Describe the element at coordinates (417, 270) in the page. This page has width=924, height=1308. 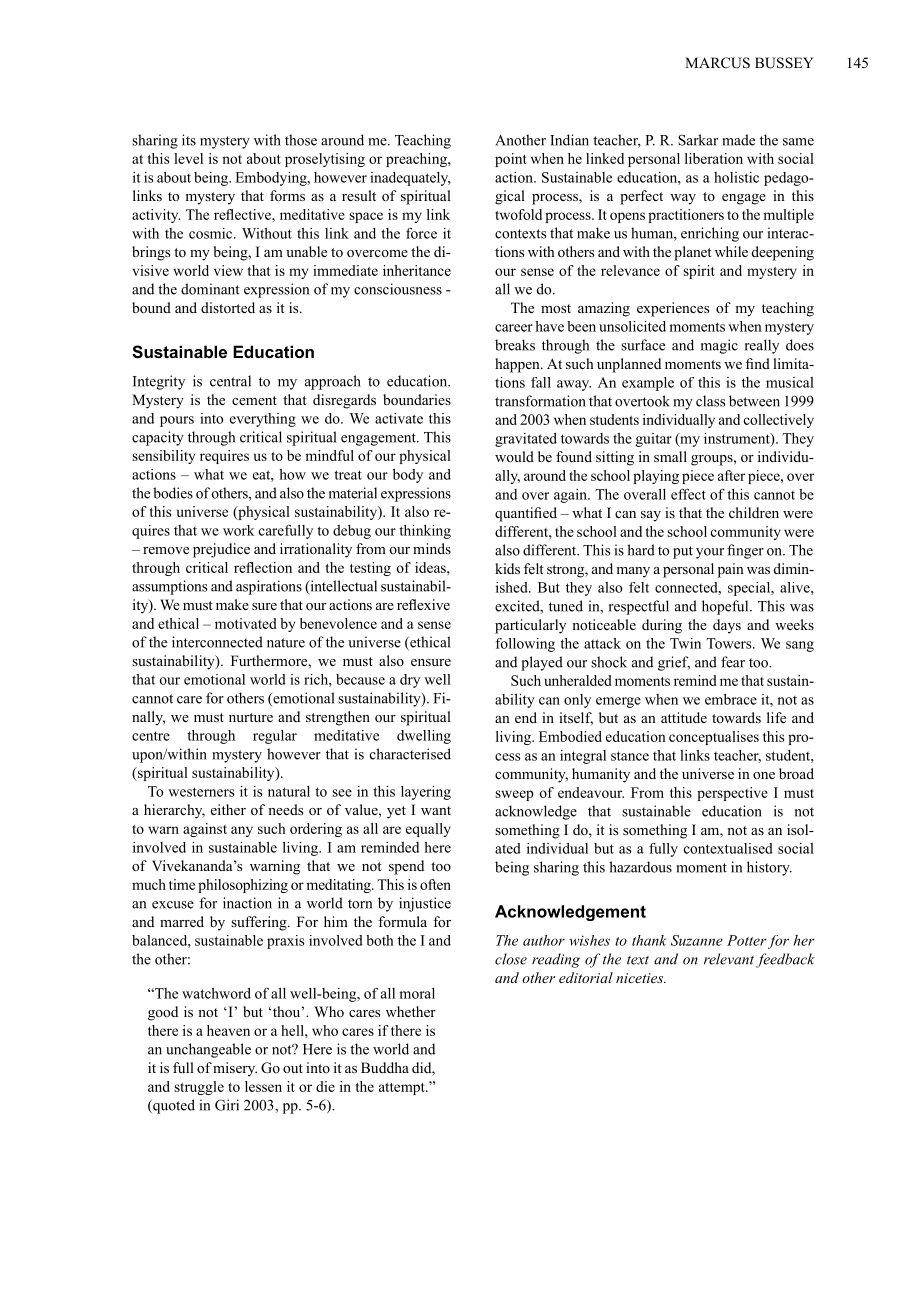
I see `inheritance` at that location.
